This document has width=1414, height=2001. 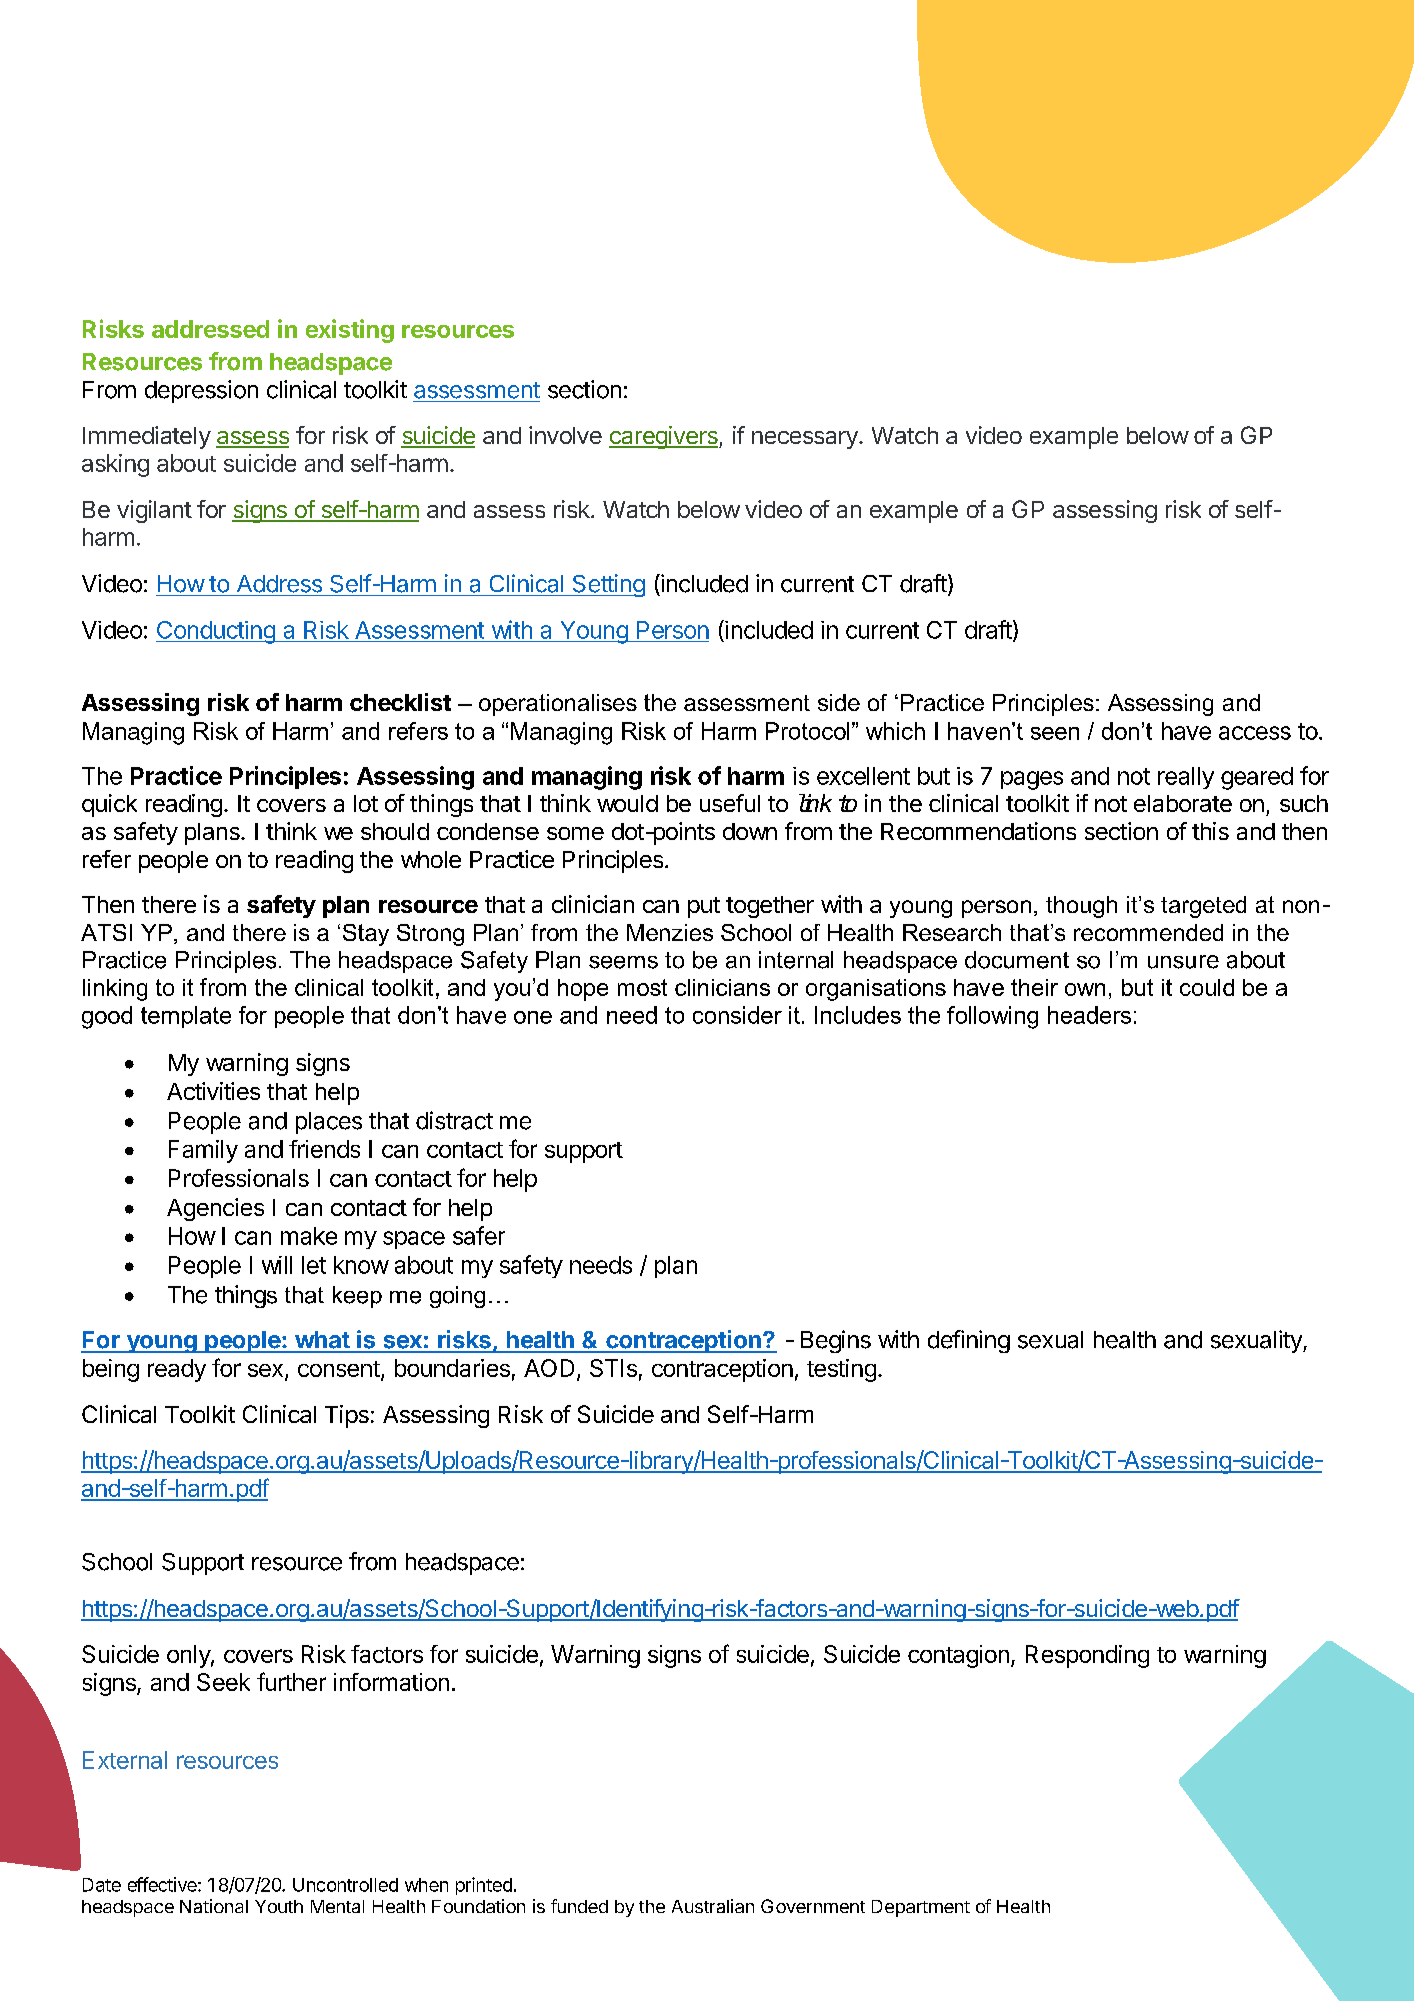 What do you see at coordinates (214, 1906) in the document?
I see `National` at bounding box center [214, 1906].
